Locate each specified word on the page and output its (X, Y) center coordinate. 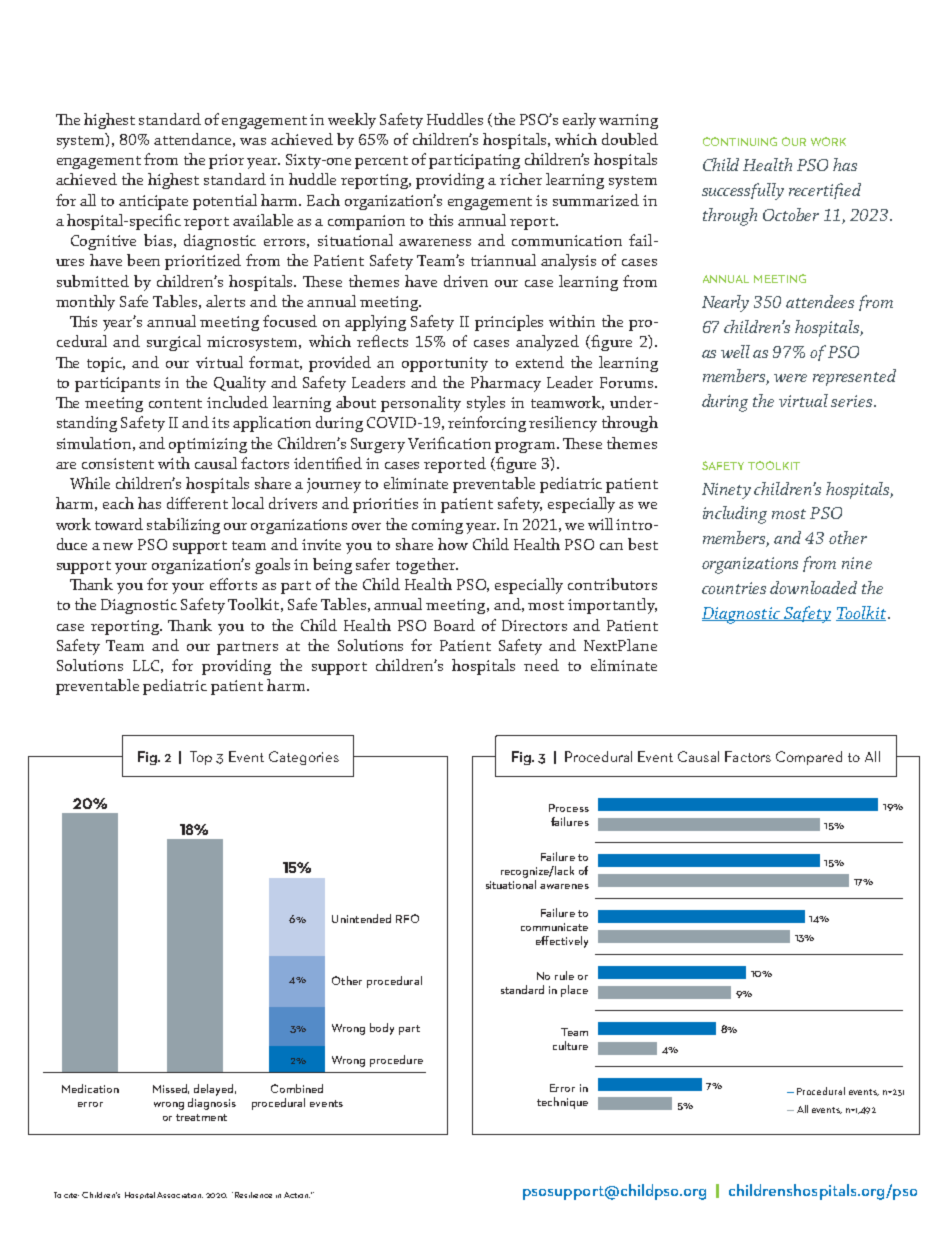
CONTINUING (740, 141)
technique (562, 1103)
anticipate (153, 202)
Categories (304, 758)
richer (521, 179)
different (197, 503)
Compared (809, 758)
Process (569, 808)
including (735, 515)
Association (180, 1195)
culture (570, 1045)
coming (437, 526)
